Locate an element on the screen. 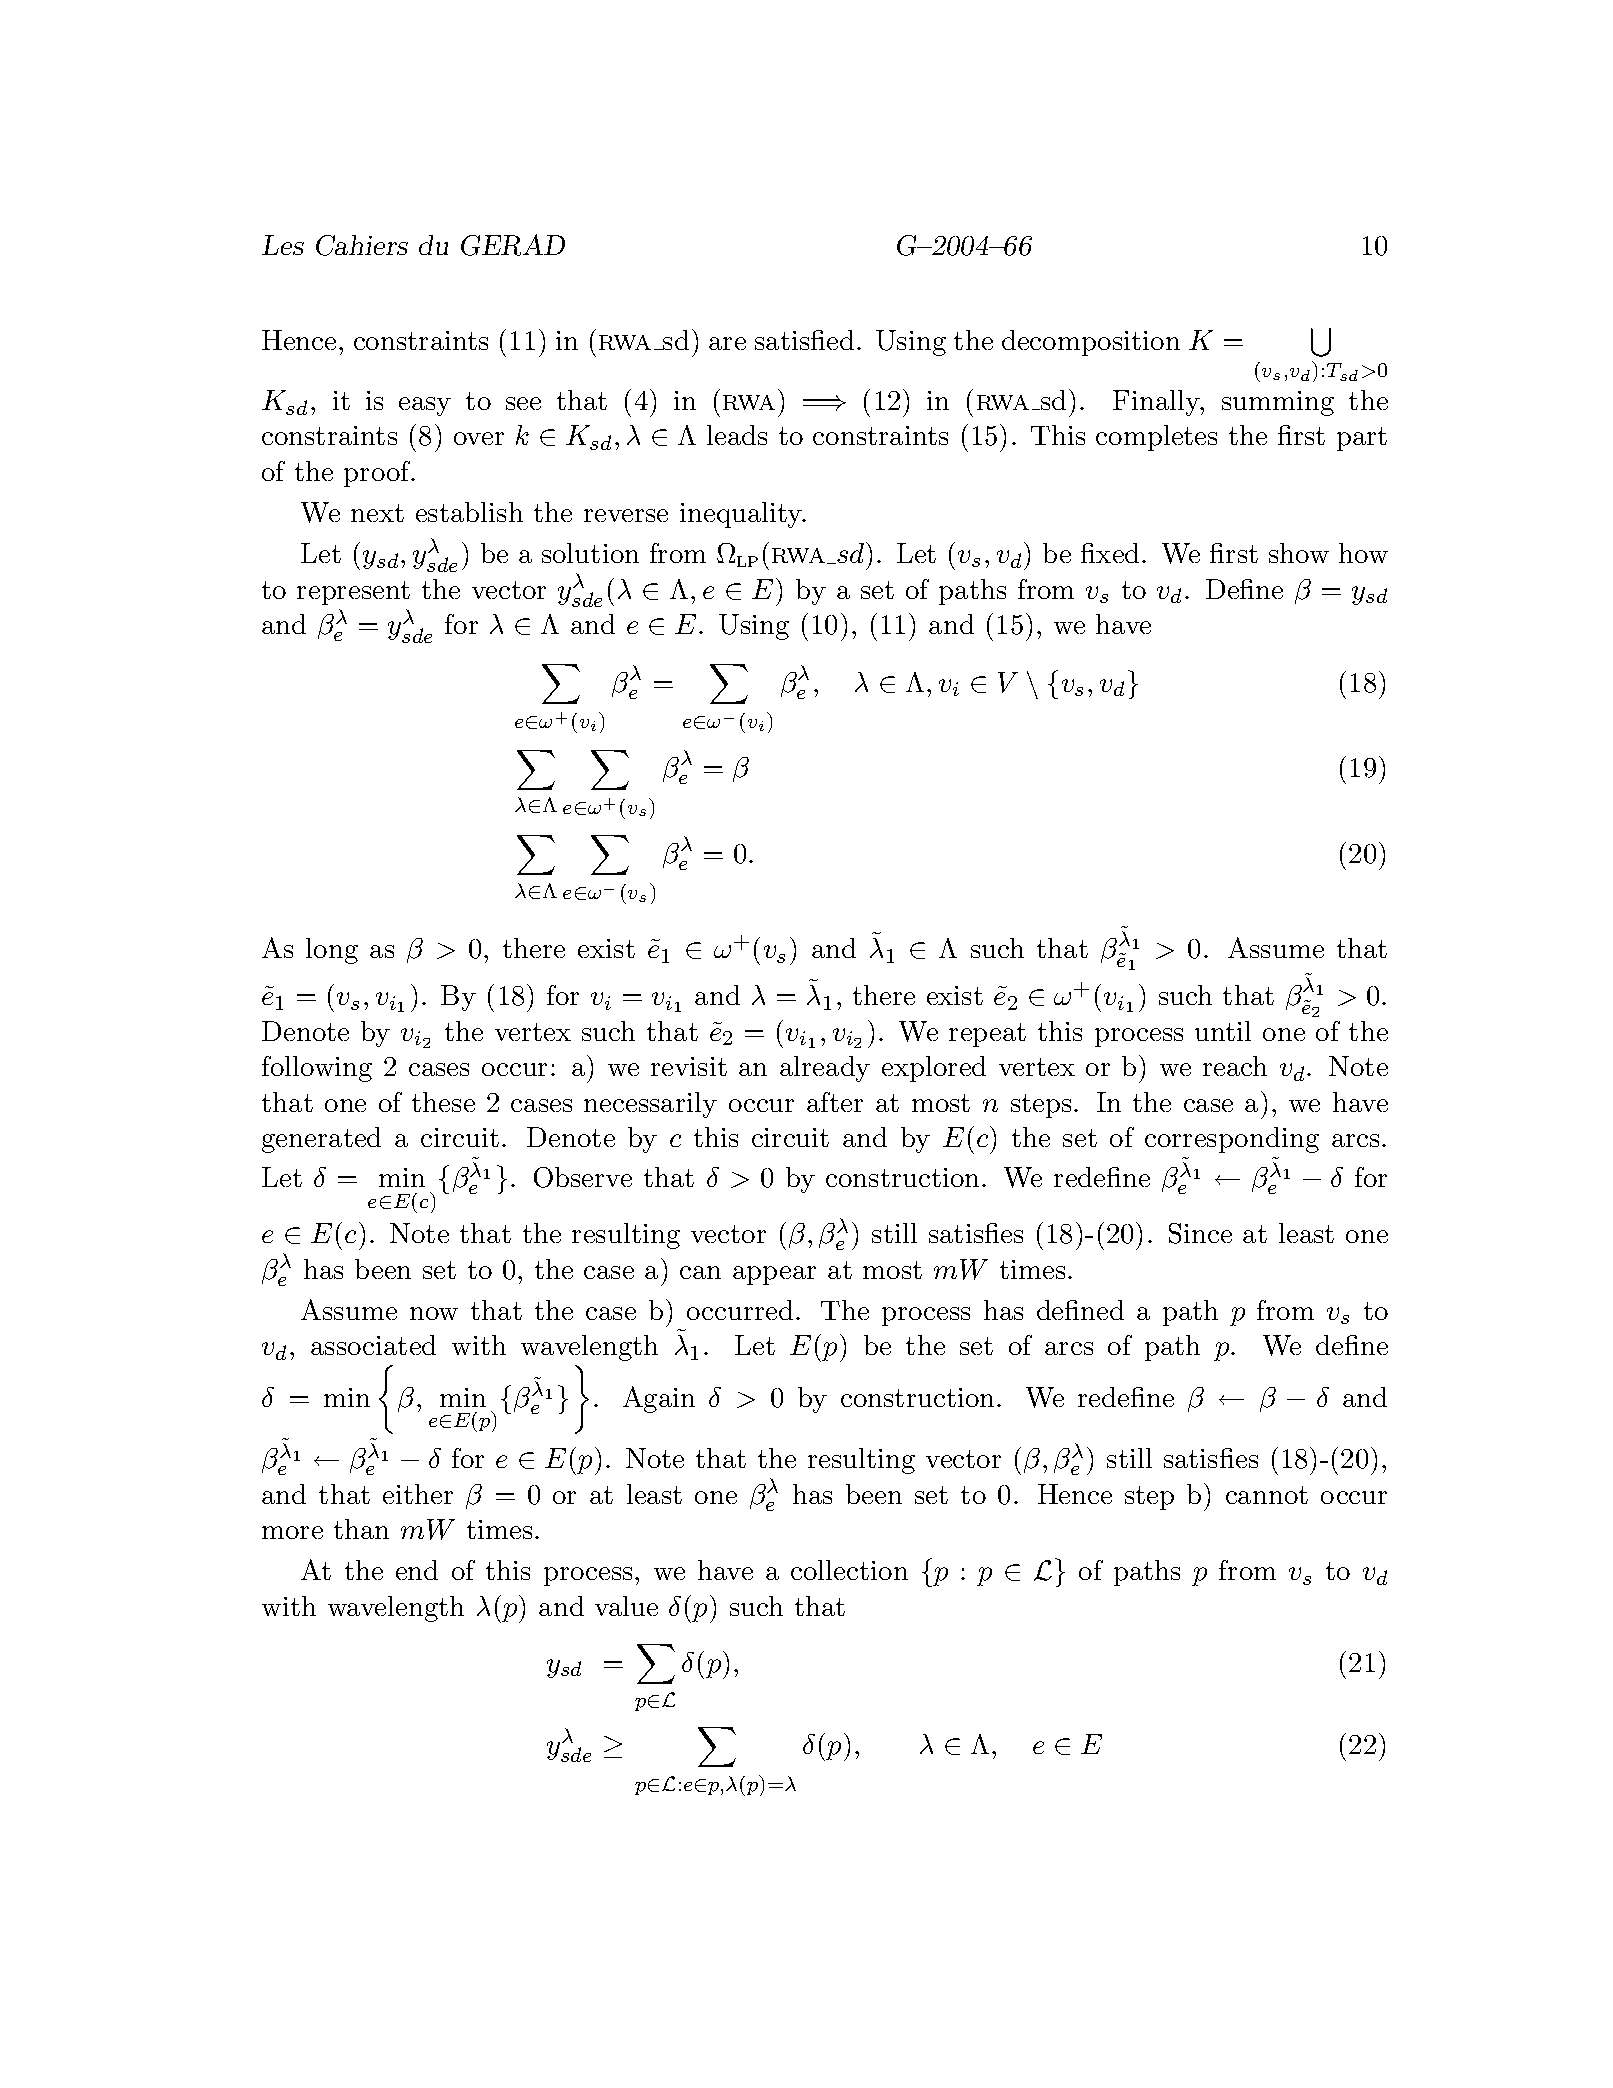 The image size is (1613, 2088). end is located at coordinates (417, 1570).
